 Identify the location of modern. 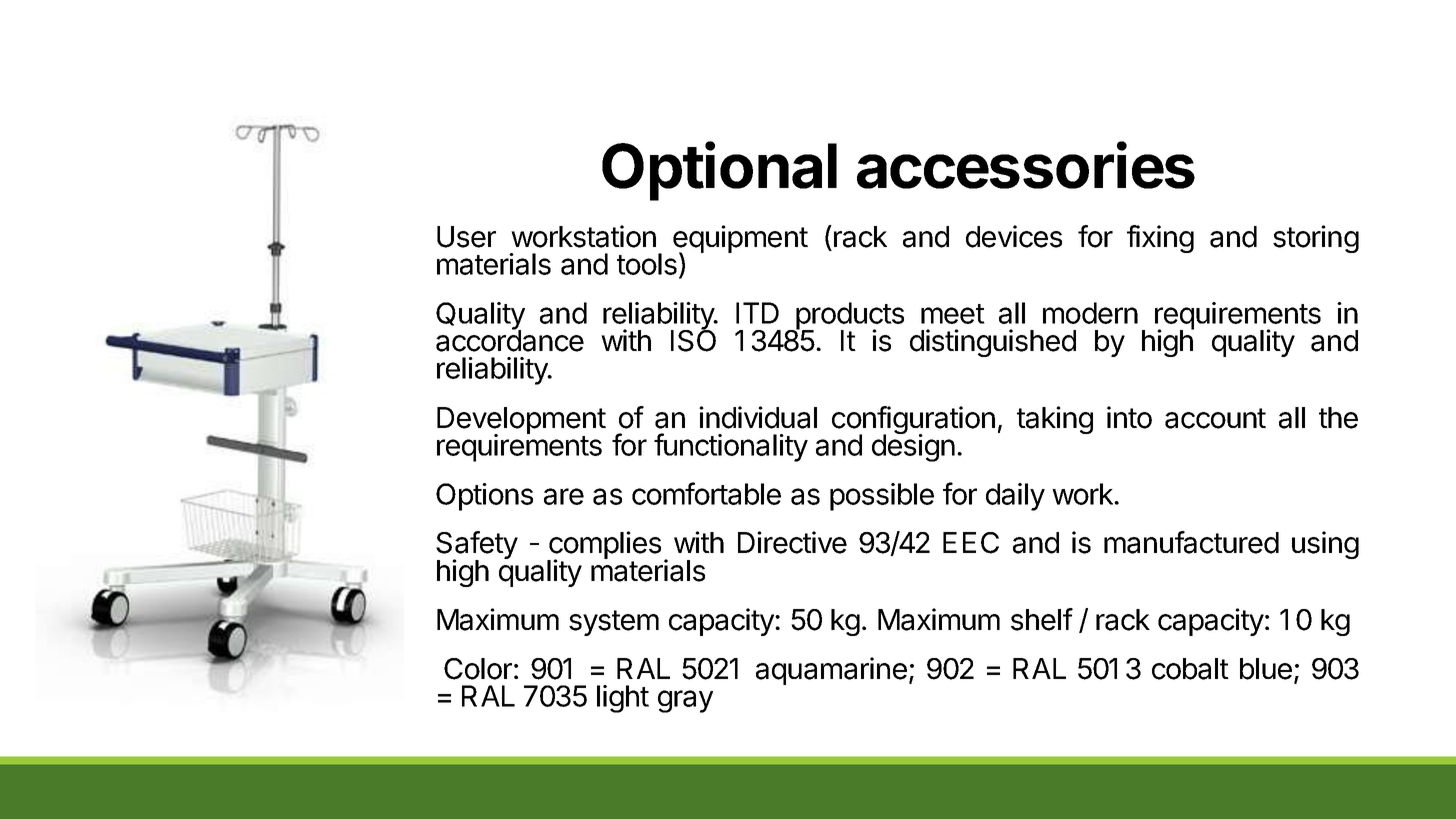
(1090, 313).
